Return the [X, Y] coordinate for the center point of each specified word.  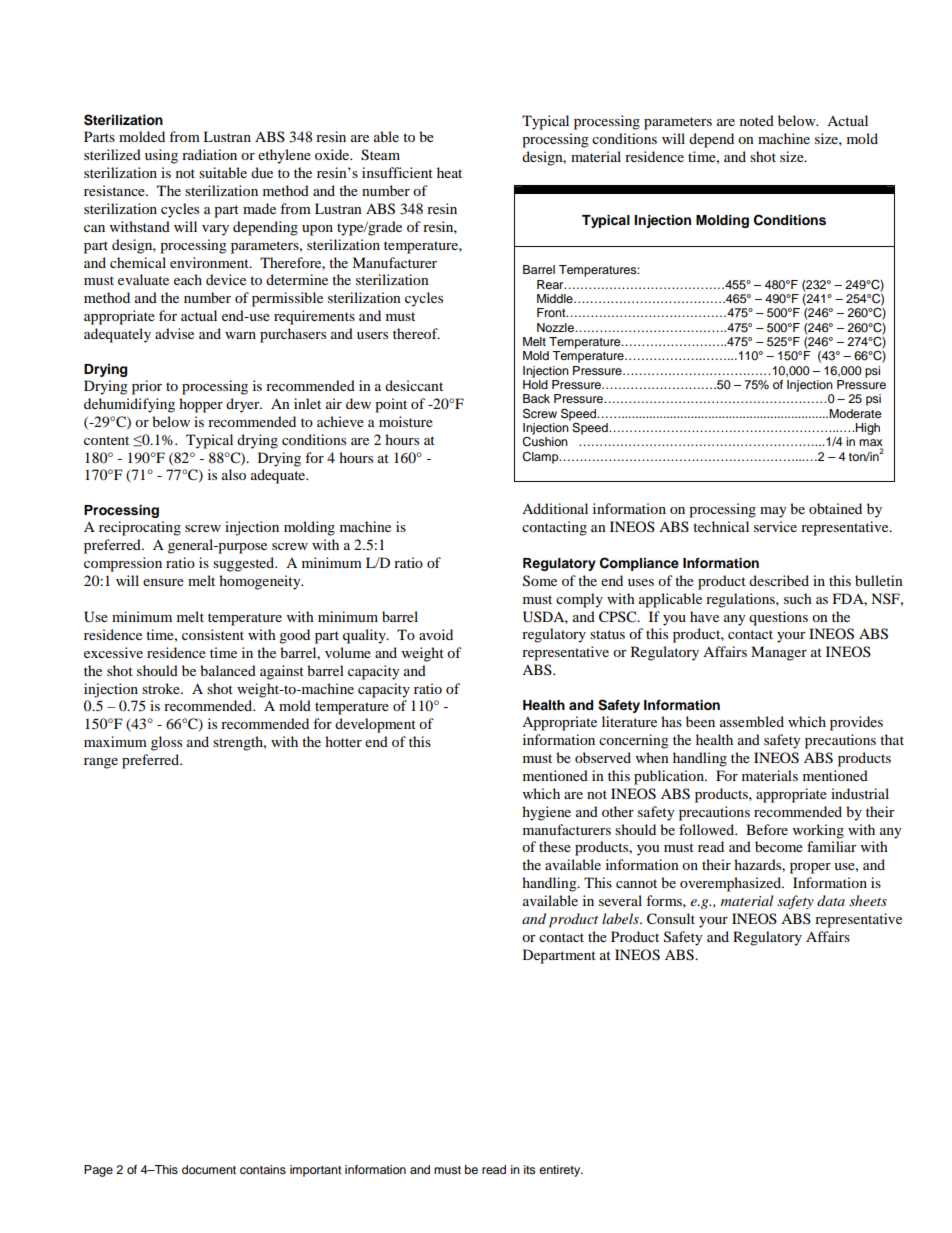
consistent [213, 634]
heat [449, 172]
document [209, 1169]
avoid [436, 634]
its [530, 1169]
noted [757, 120]
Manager [779, 653]
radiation [209, 154]
